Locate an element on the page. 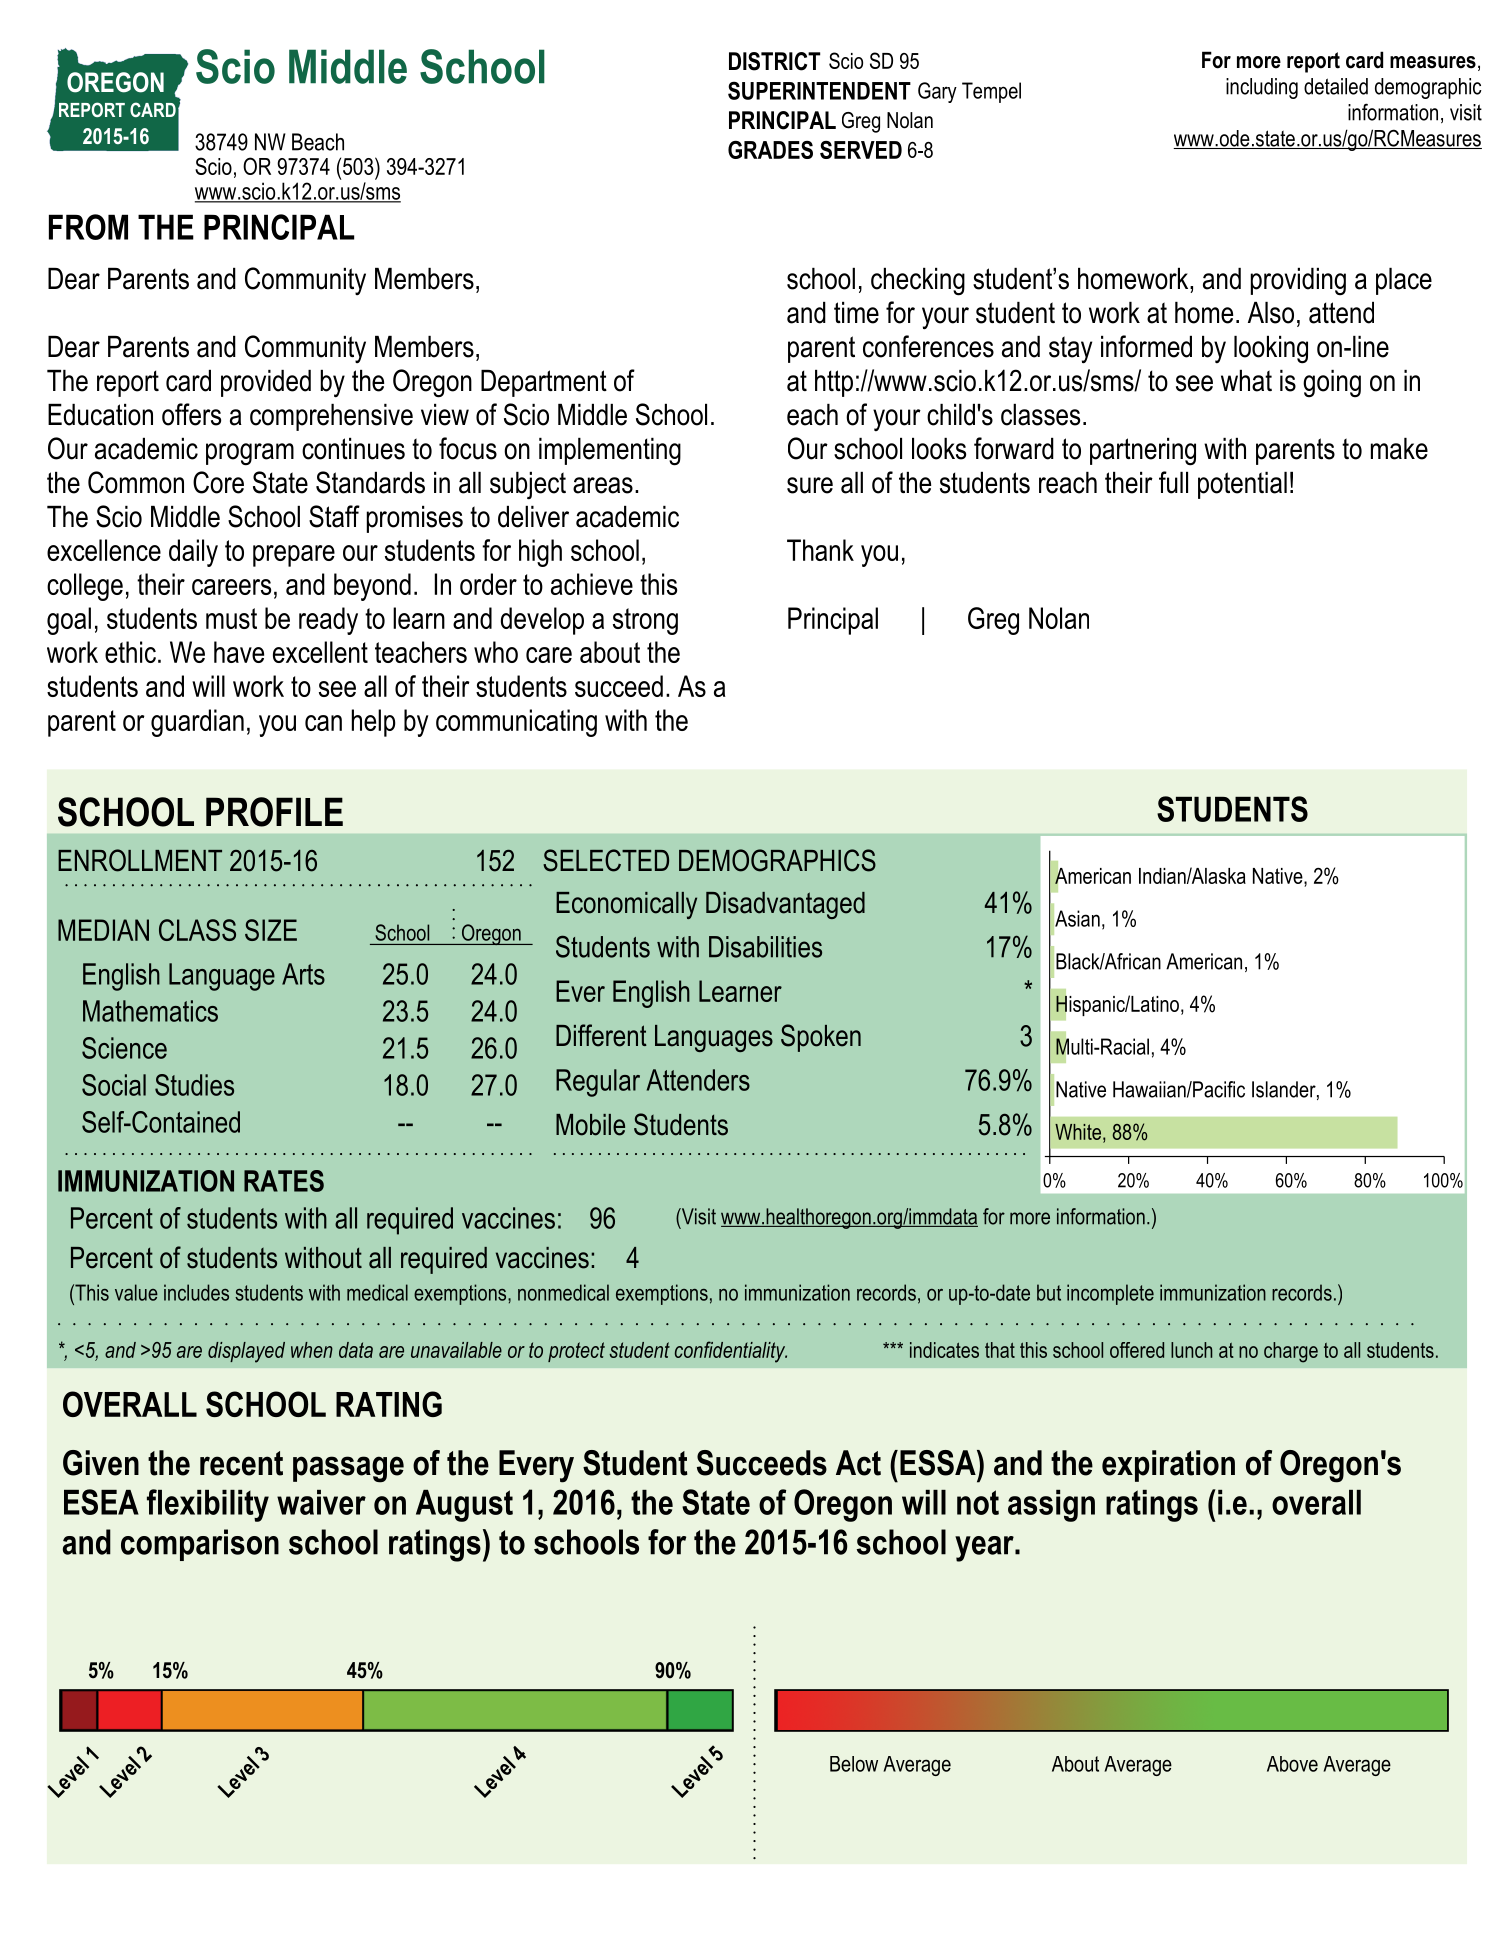 This page has width=1509, height=1953. strong is located at coordinates (645, 621).
